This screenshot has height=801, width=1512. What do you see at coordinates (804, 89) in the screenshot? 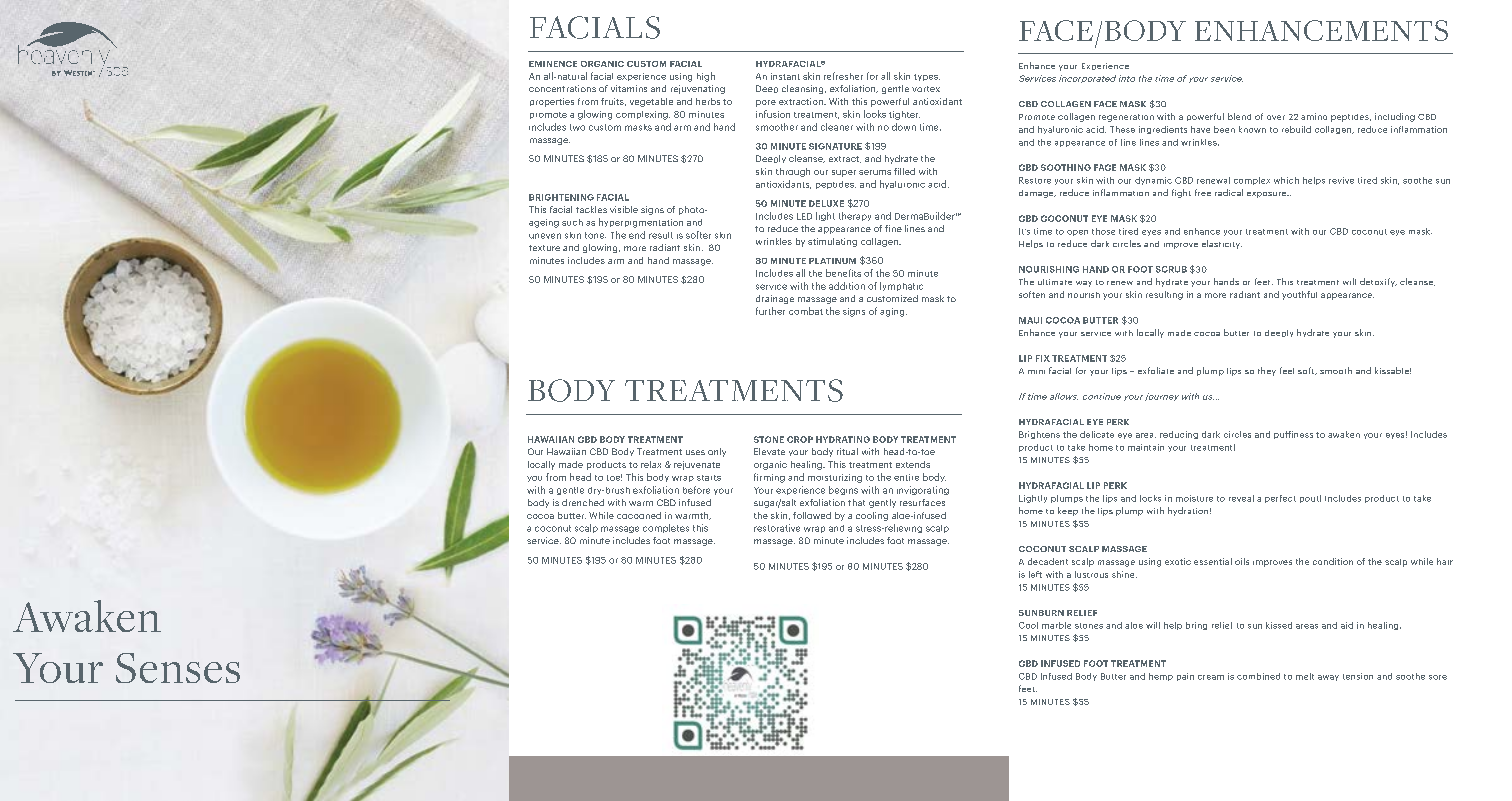
I see `cleansing` at bounding box center [804, 89].
